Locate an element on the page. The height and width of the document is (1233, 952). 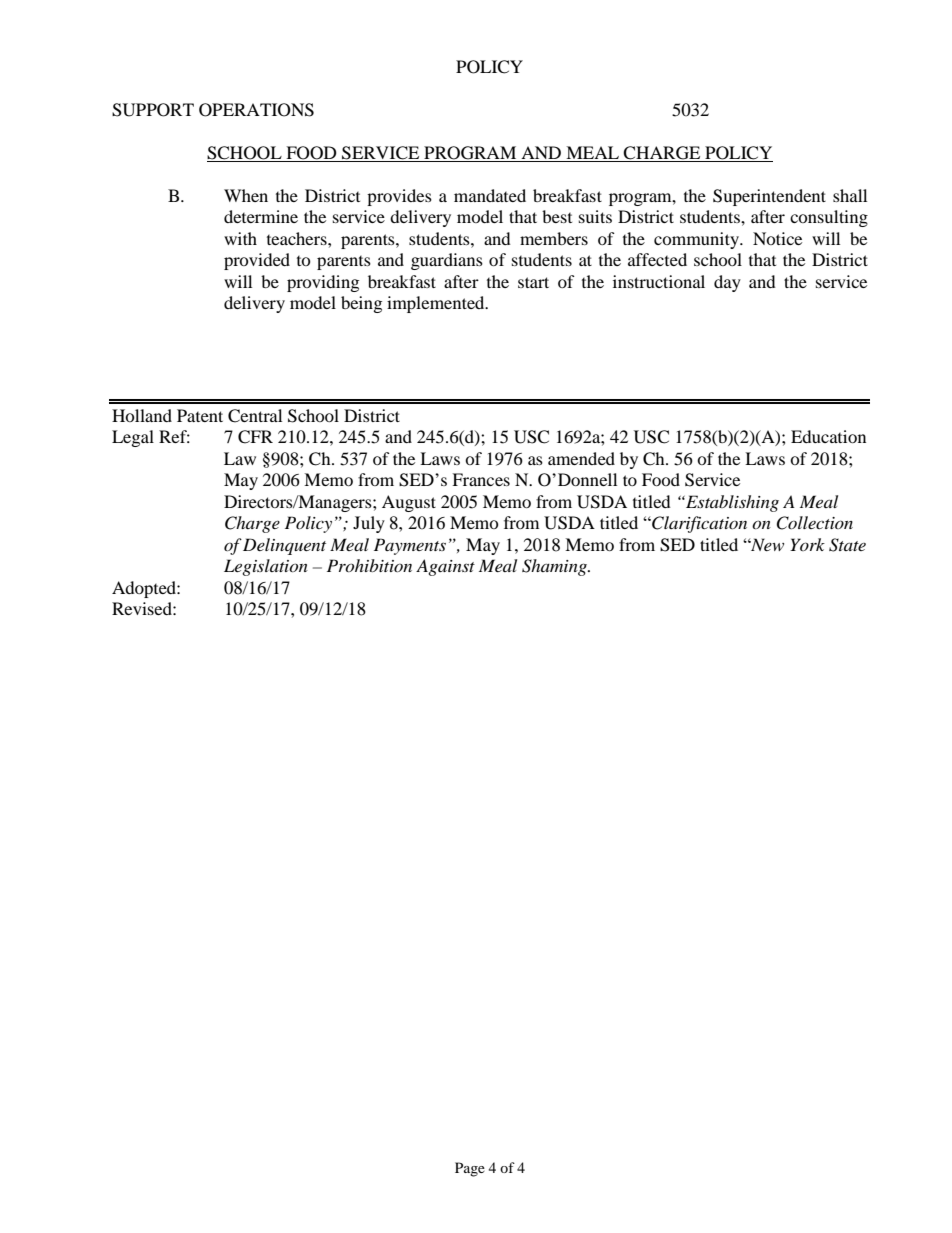
Page is located at coordinates (470, 1169).
